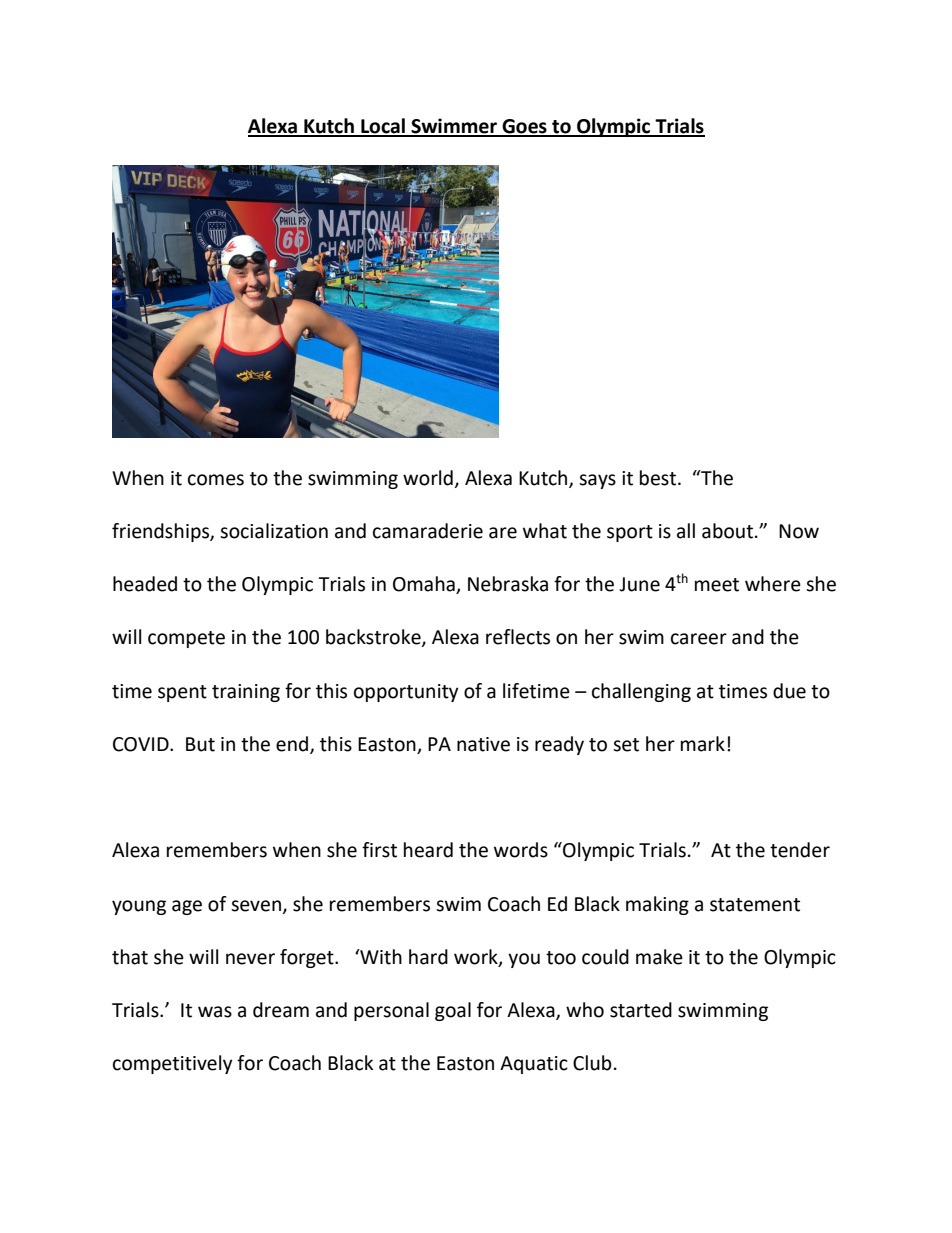 Image resolution: width=952 pixels, height=1233 pixels. Describe the element at coordinates (428, 850) in the screenshot. I see `heard` at that location.
